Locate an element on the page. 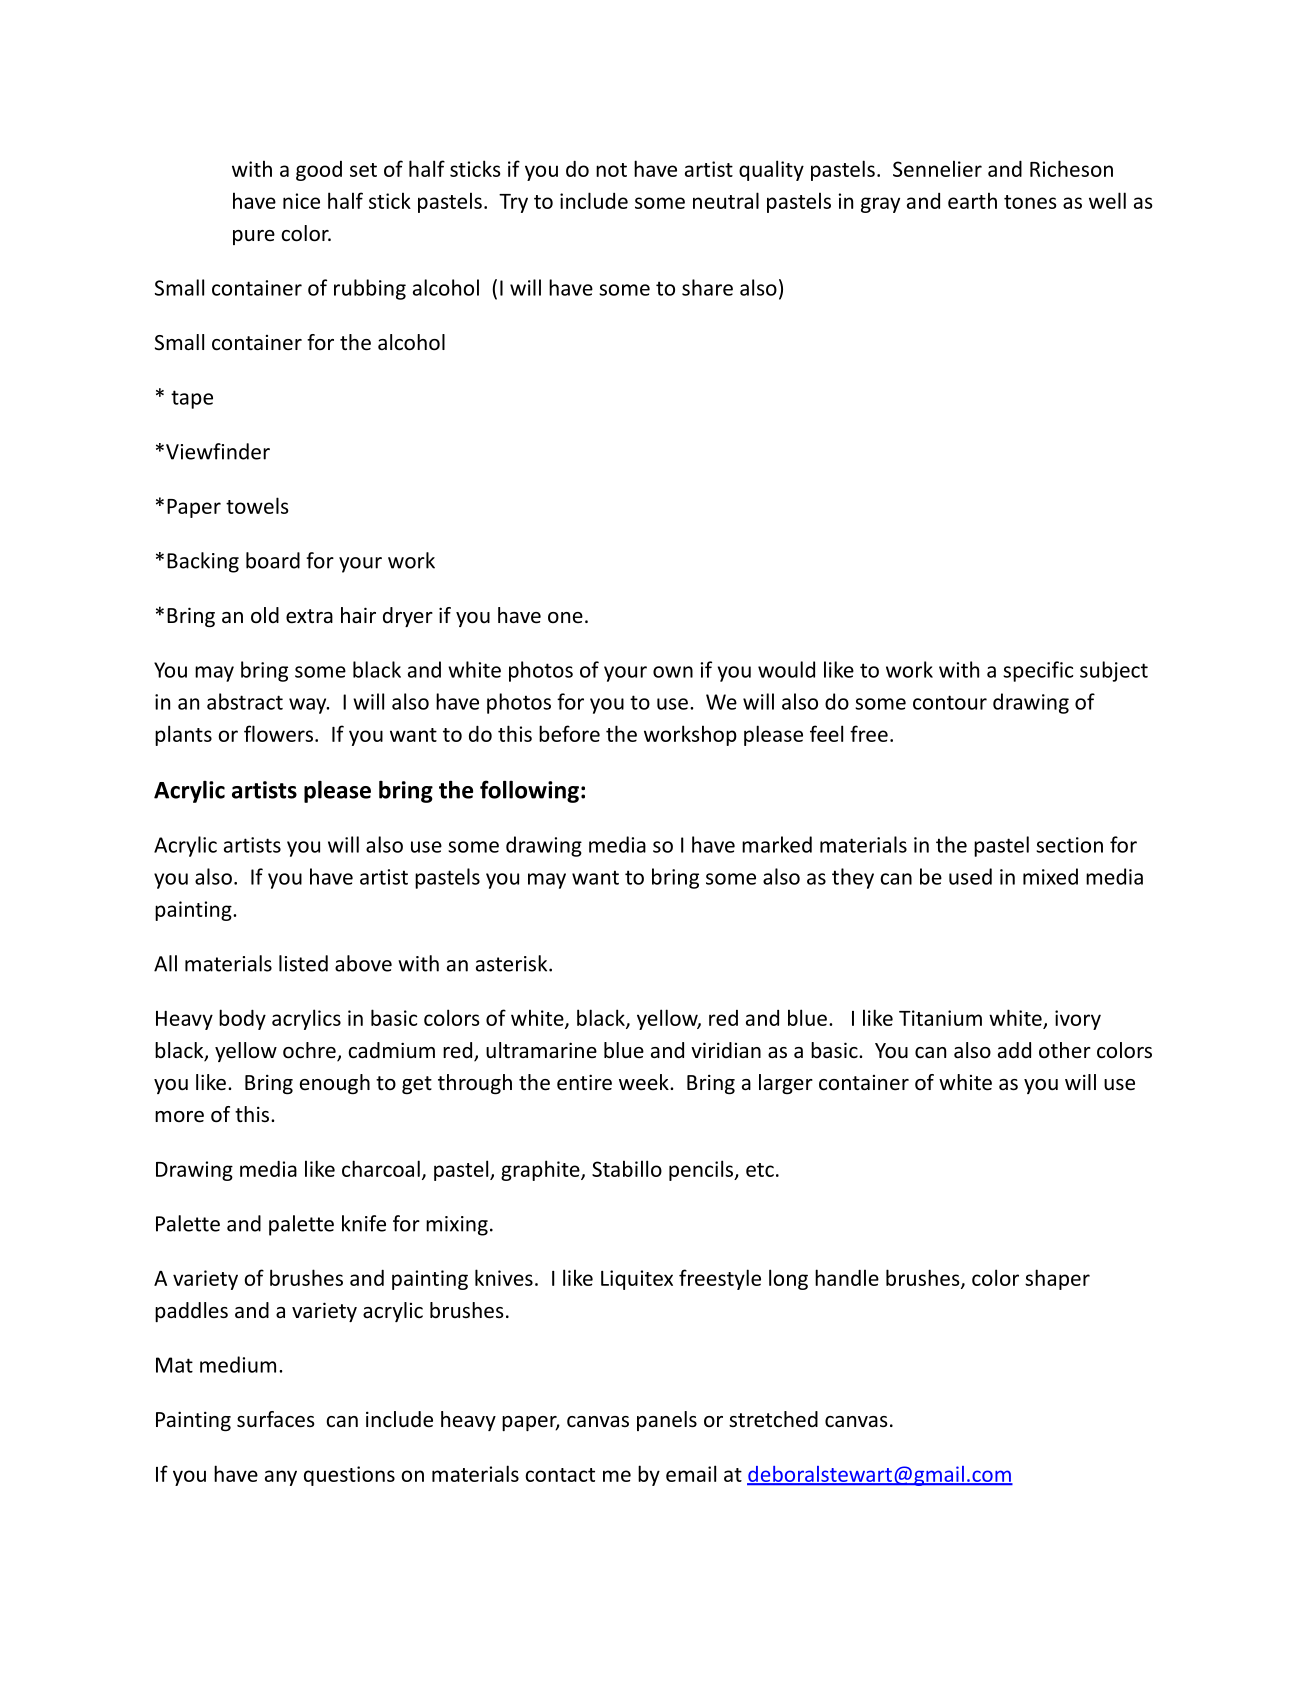  specific is located at coordinates (1038, 671).
